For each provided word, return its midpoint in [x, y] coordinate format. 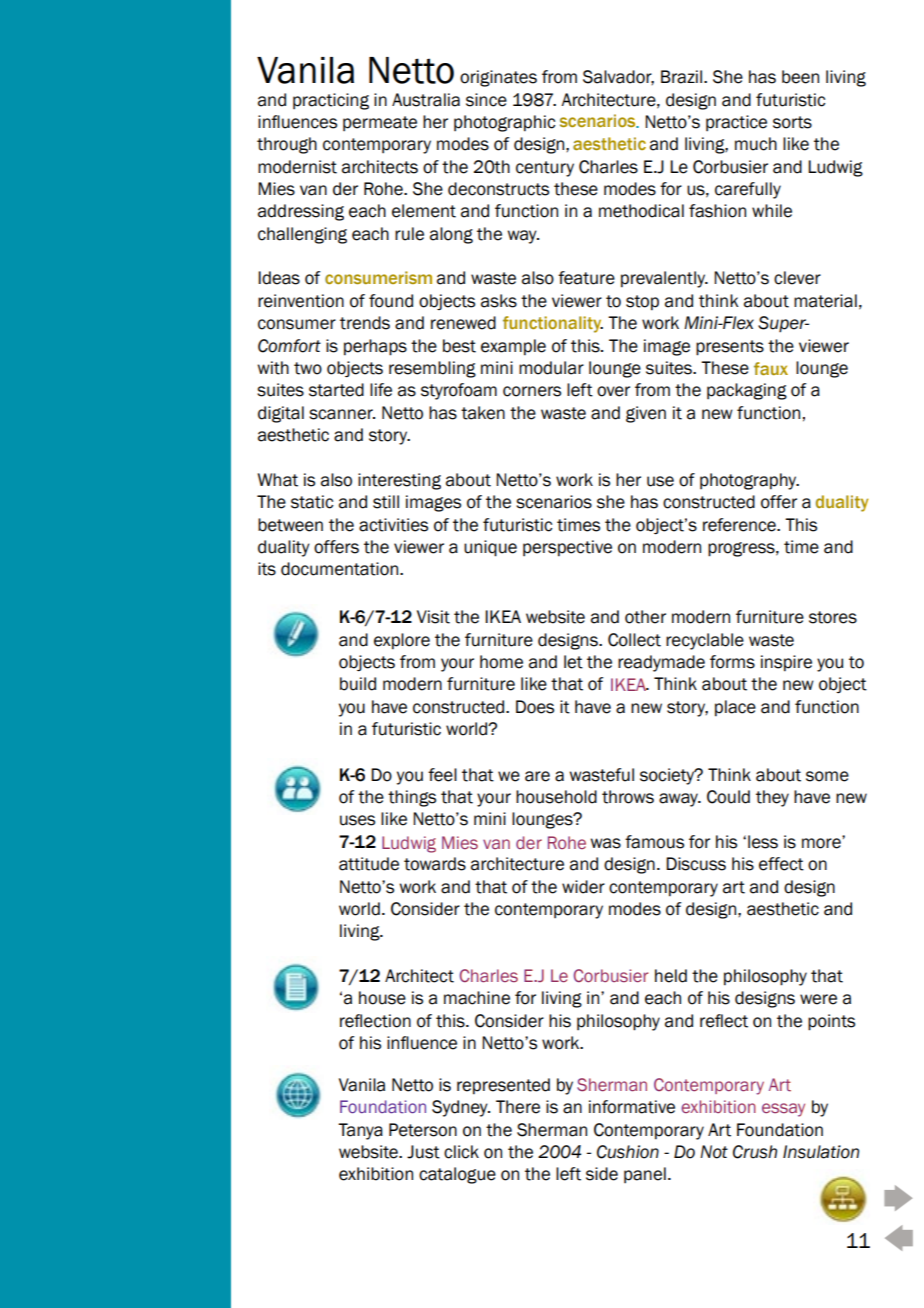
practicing [331, 101]
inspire [786, 663]
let [573, 662]
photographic [504, 123]
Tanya [360, 1131]
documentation [341, 569]
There [518, 1107]
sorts [792, 122]
